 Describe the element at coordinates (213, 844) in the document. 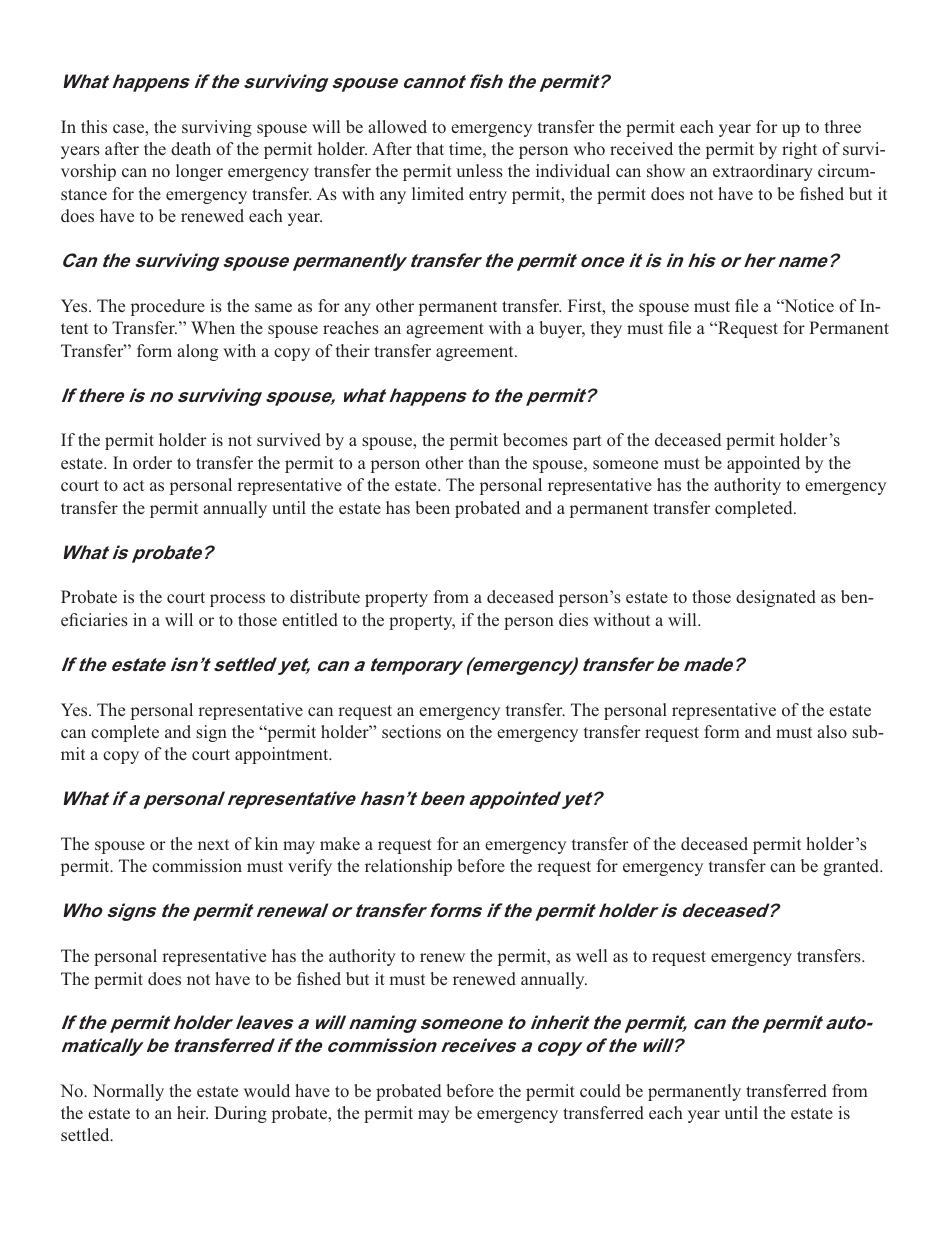

I see `next` at that location.
